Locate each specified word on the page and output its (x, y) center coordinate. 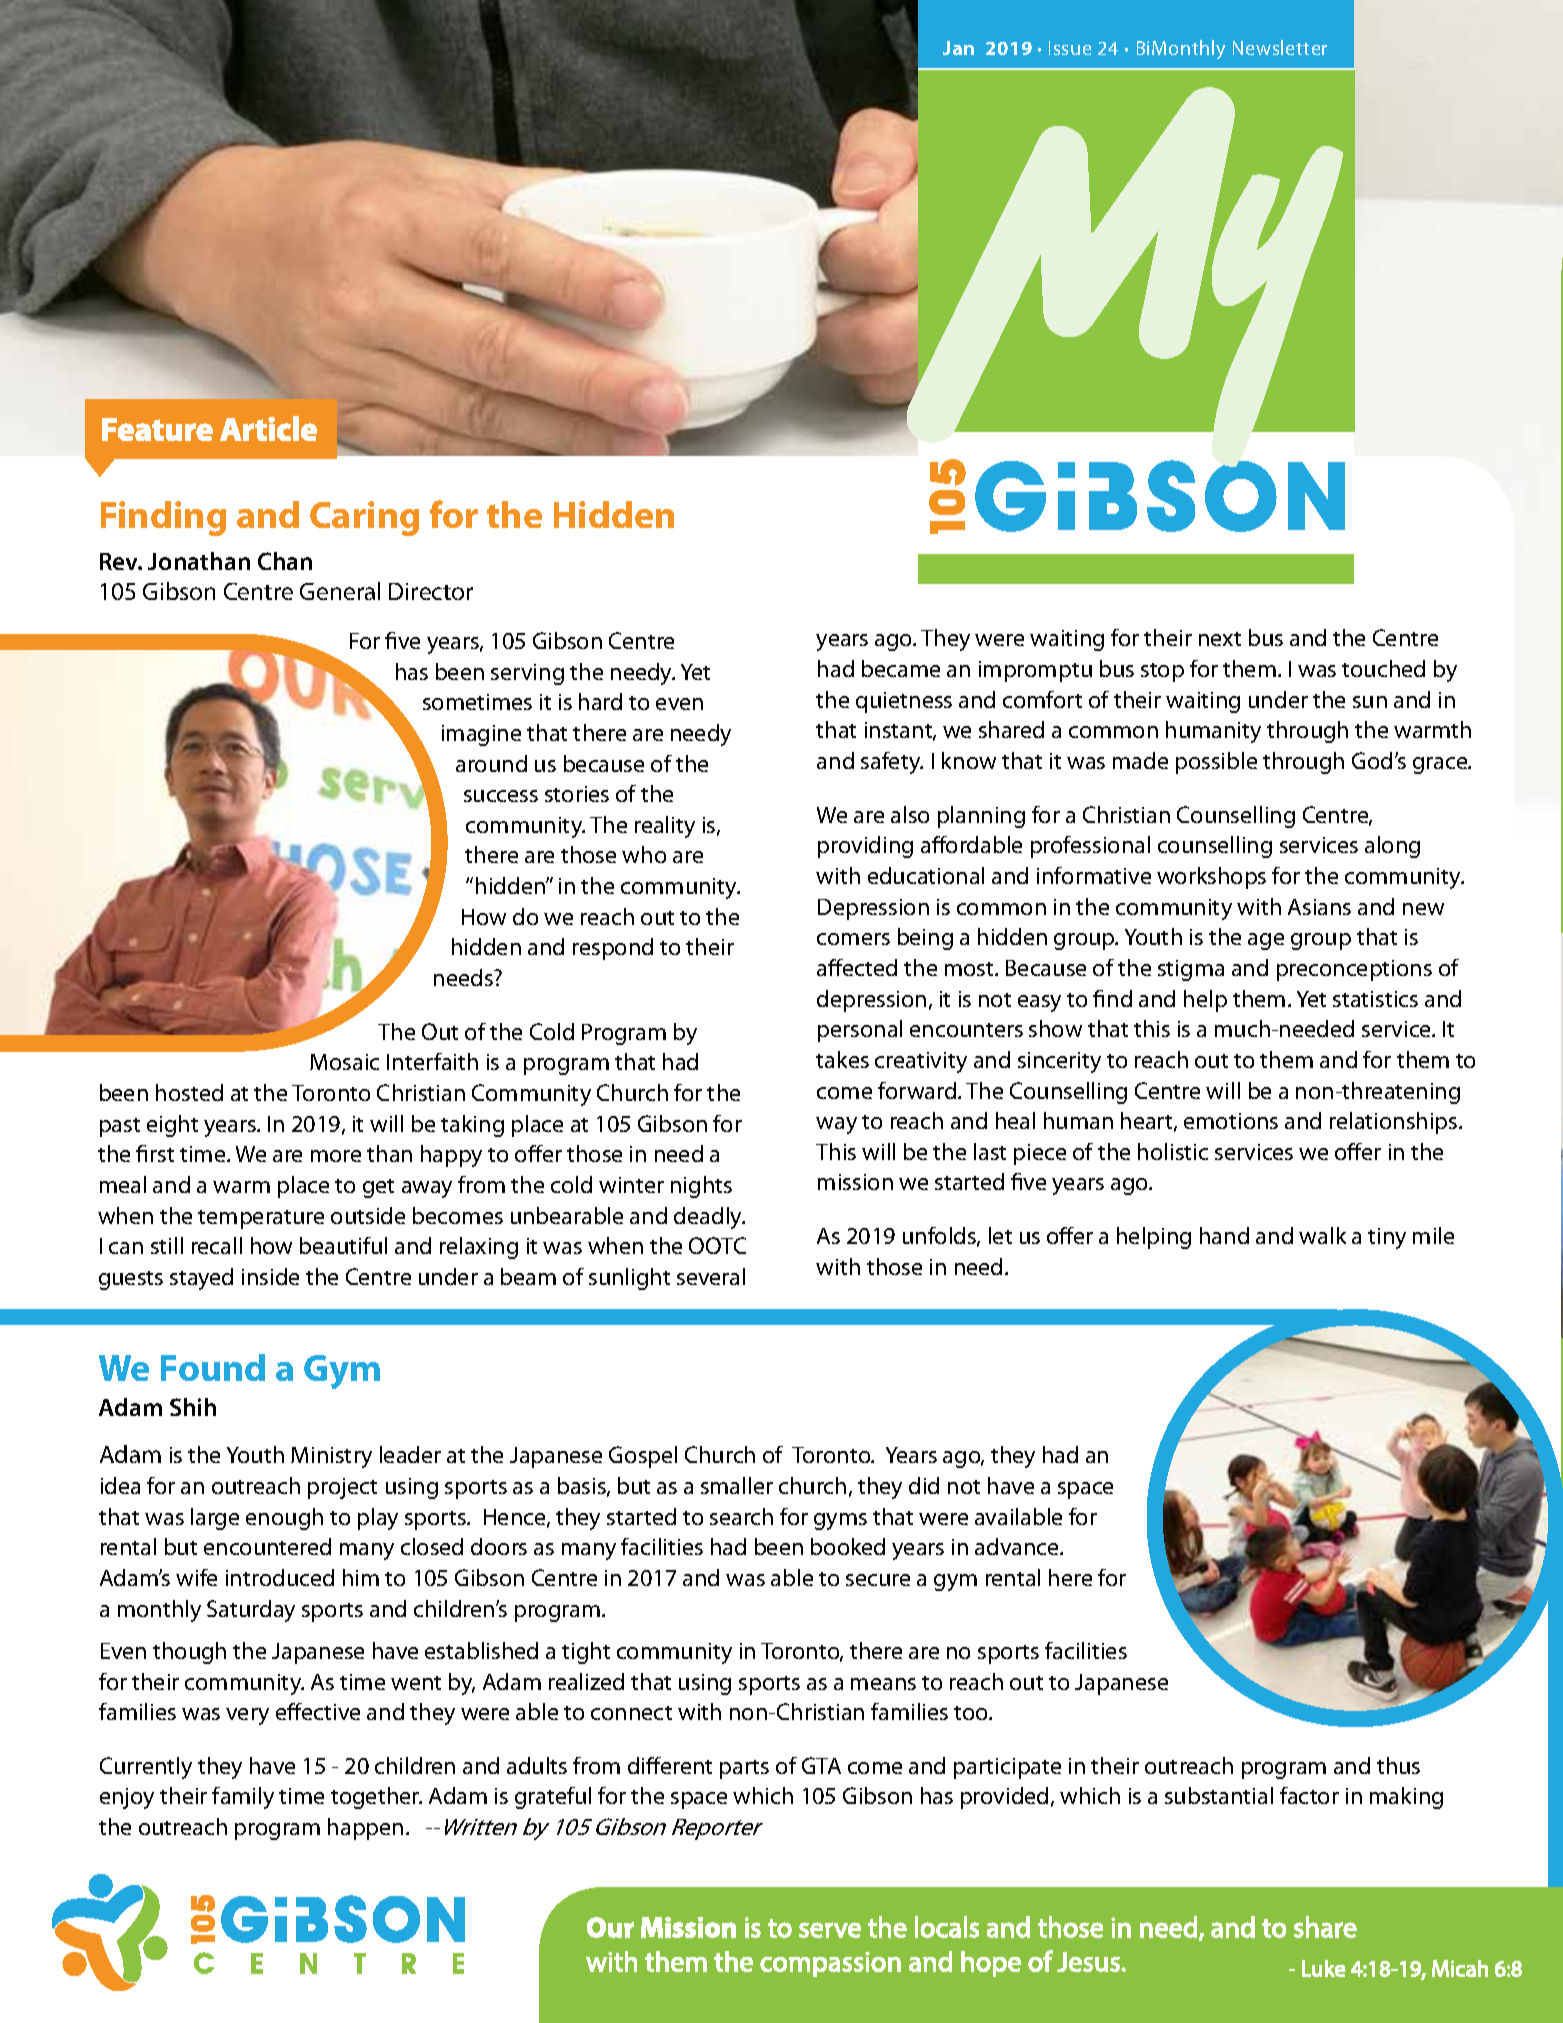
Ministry (331, 1457)
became (901, 668)
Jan (958, 48)
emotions (1231, 1121)
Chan (285, 561)
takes (842, 1059)
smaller (737, 1485)
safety (892, 763)
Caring (364, 518)
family (243, 1798)
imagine (481, 735)
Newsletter (1280, 47)
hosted (189, 1092)
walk (1322, 1235)
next (1220, 639)
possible (1216, 763)
